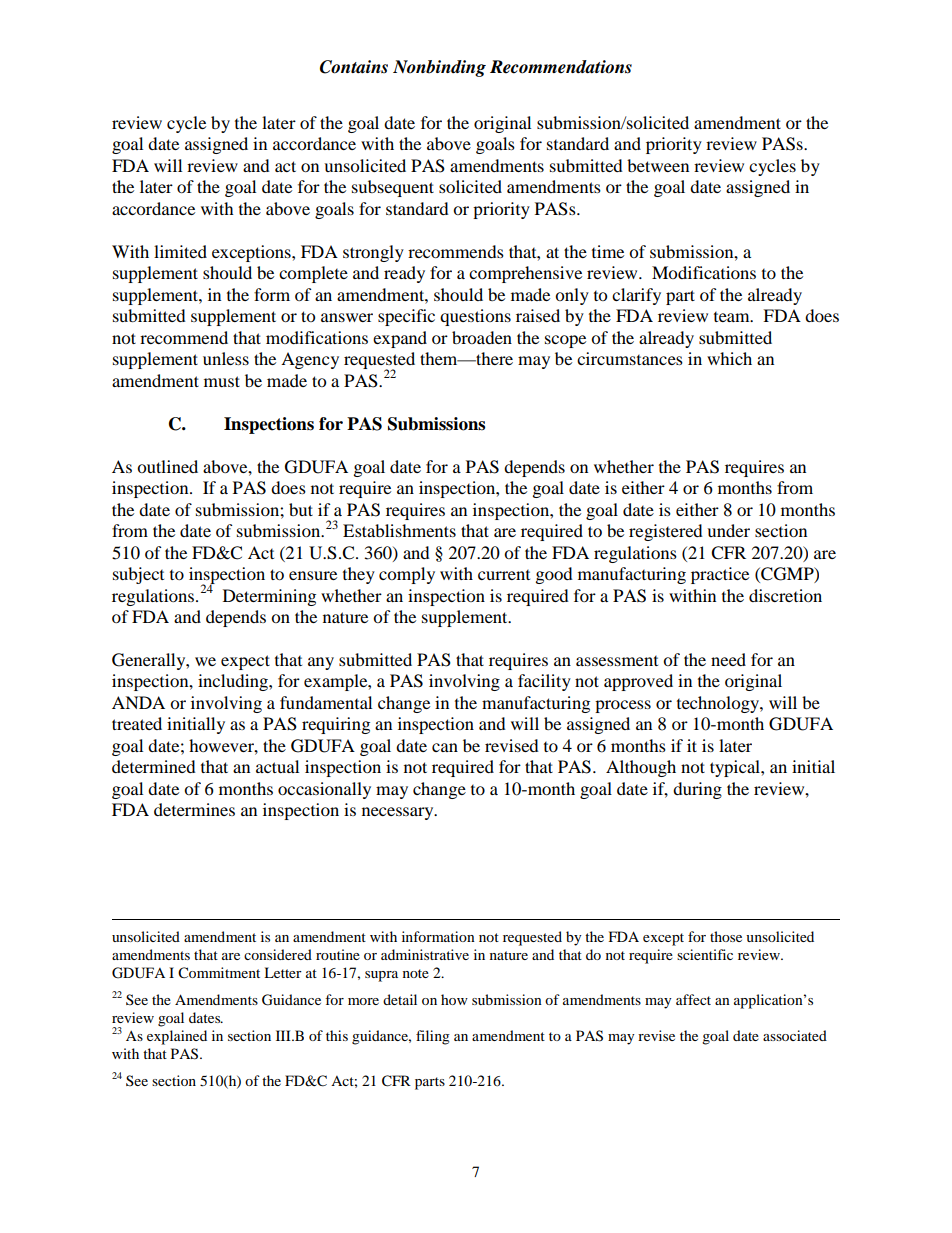 This page has height=1233, width=952. Describe the element at coordinates (504, 575) in the page. I see `current` at that location.
